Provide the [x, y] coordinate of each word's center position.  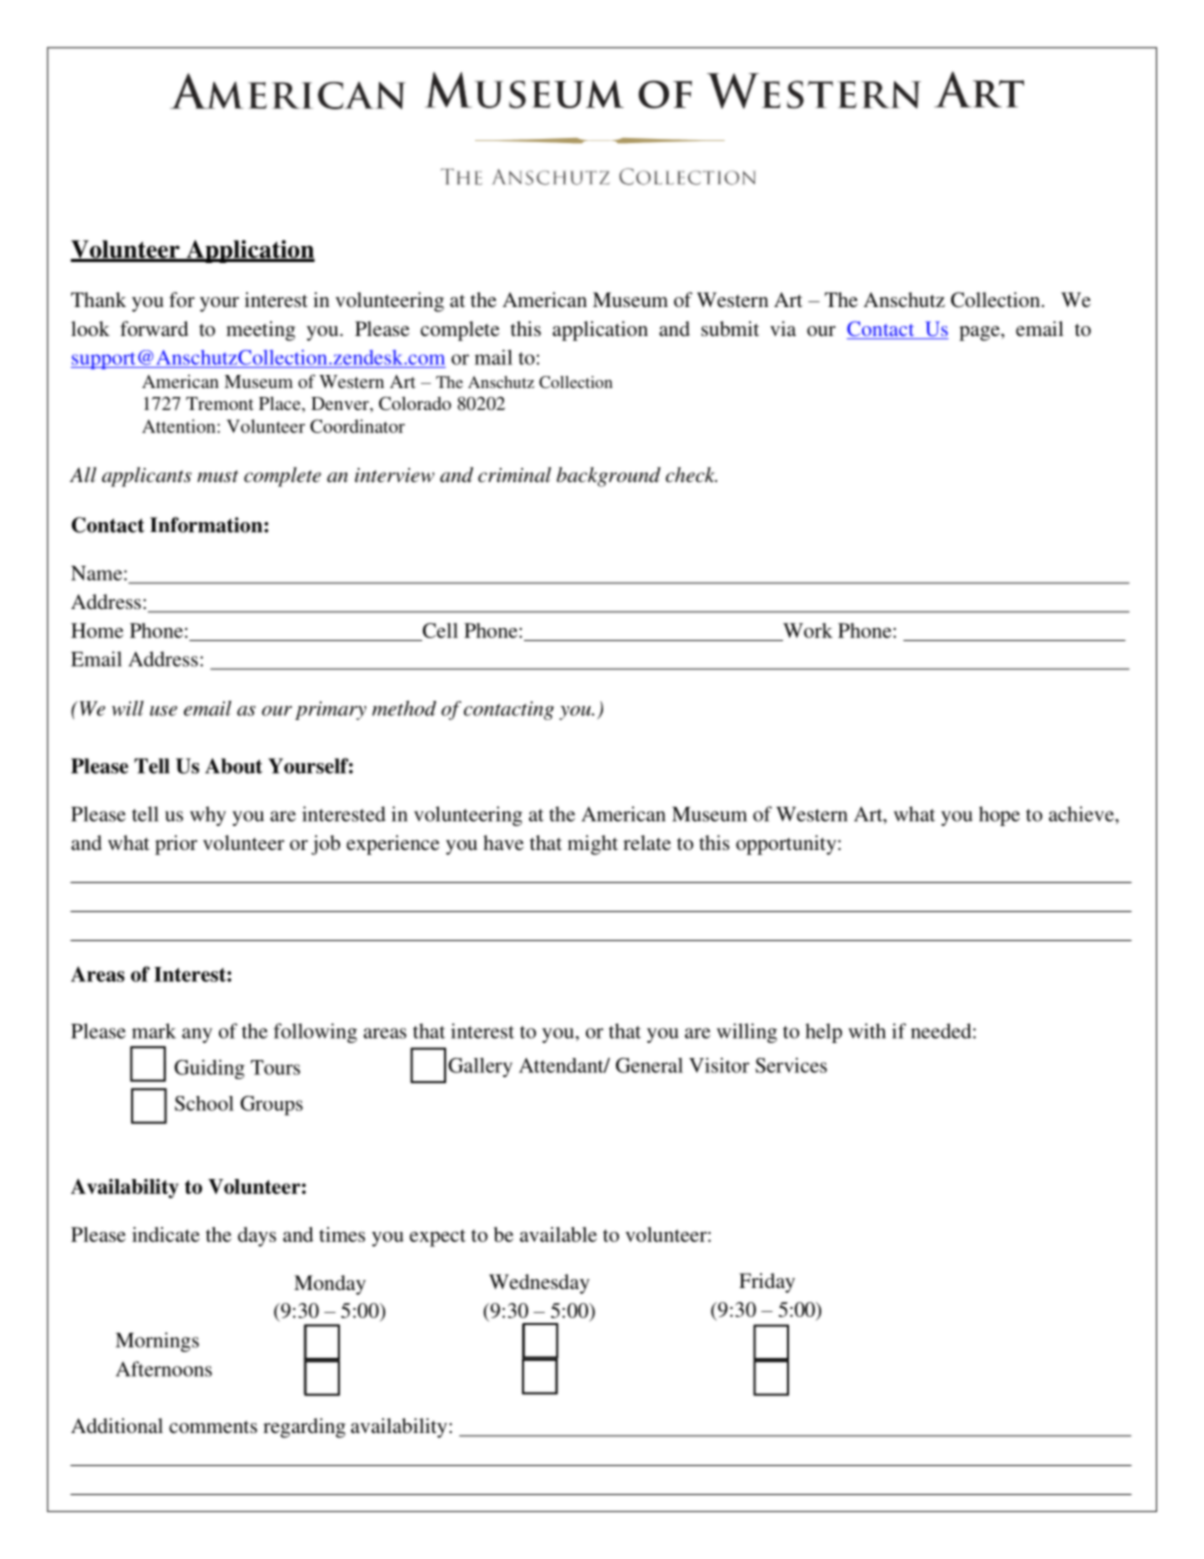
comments [213, 1427]
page [980, 333]
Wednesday [539, 1284]
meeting [260, 331]
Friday [767, 1283]
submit [730, 328]
